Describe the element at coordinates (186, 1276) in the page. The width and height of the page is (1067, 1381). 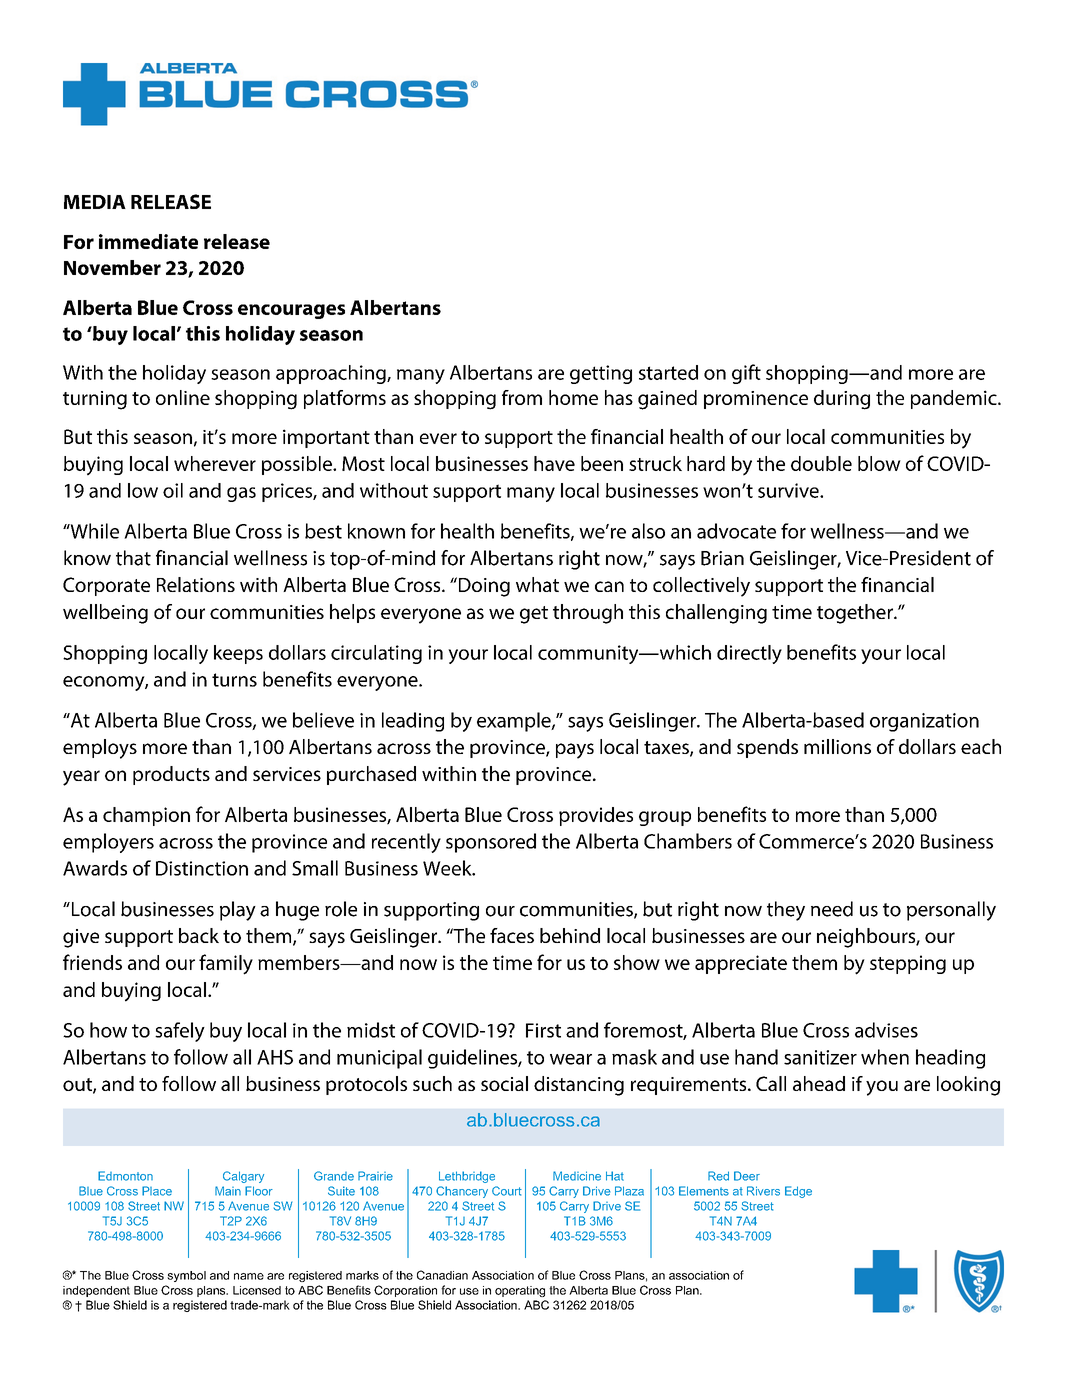
I see `symbol` at that location.
